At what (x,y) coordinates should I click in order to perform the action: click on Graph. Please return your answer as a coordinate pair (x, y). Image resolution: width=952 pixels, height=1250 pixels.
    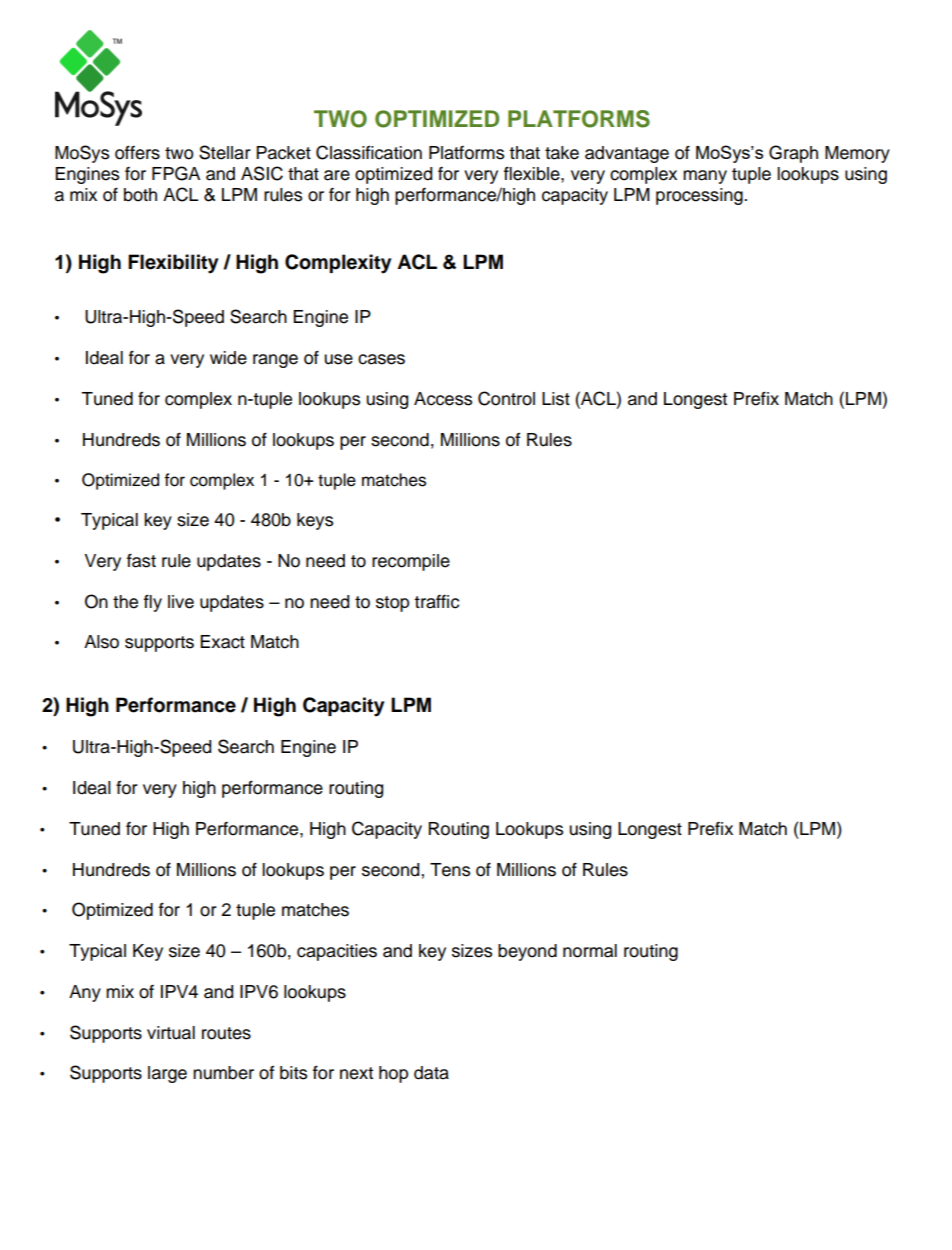
    Looking at the image, I should click on (793, 154).
